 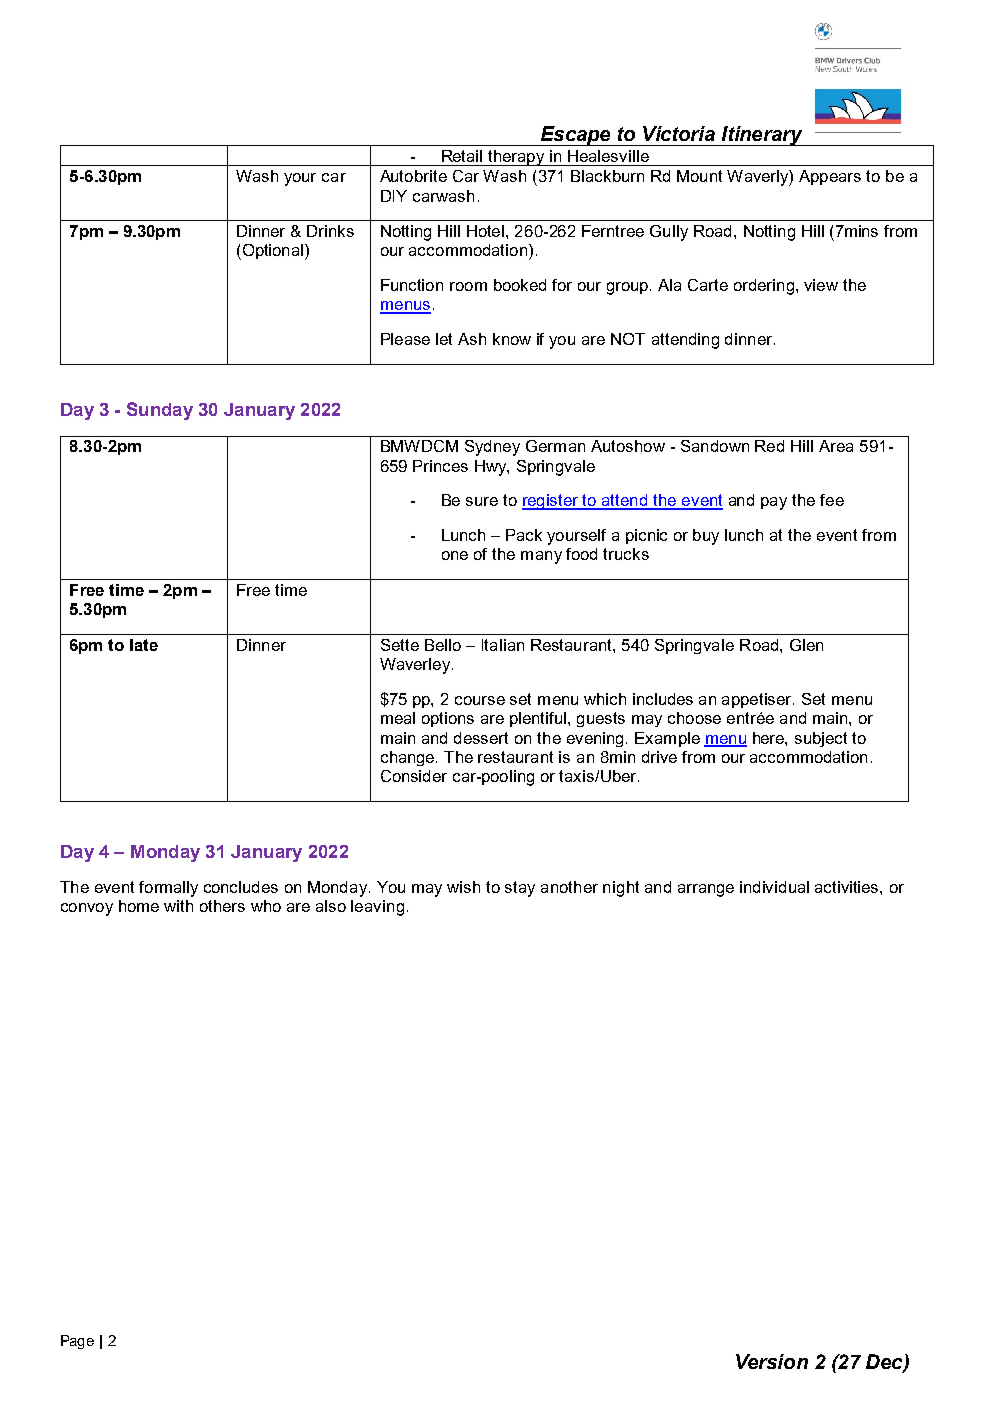 I want to click on Page, so click(x=77, y=1342).
